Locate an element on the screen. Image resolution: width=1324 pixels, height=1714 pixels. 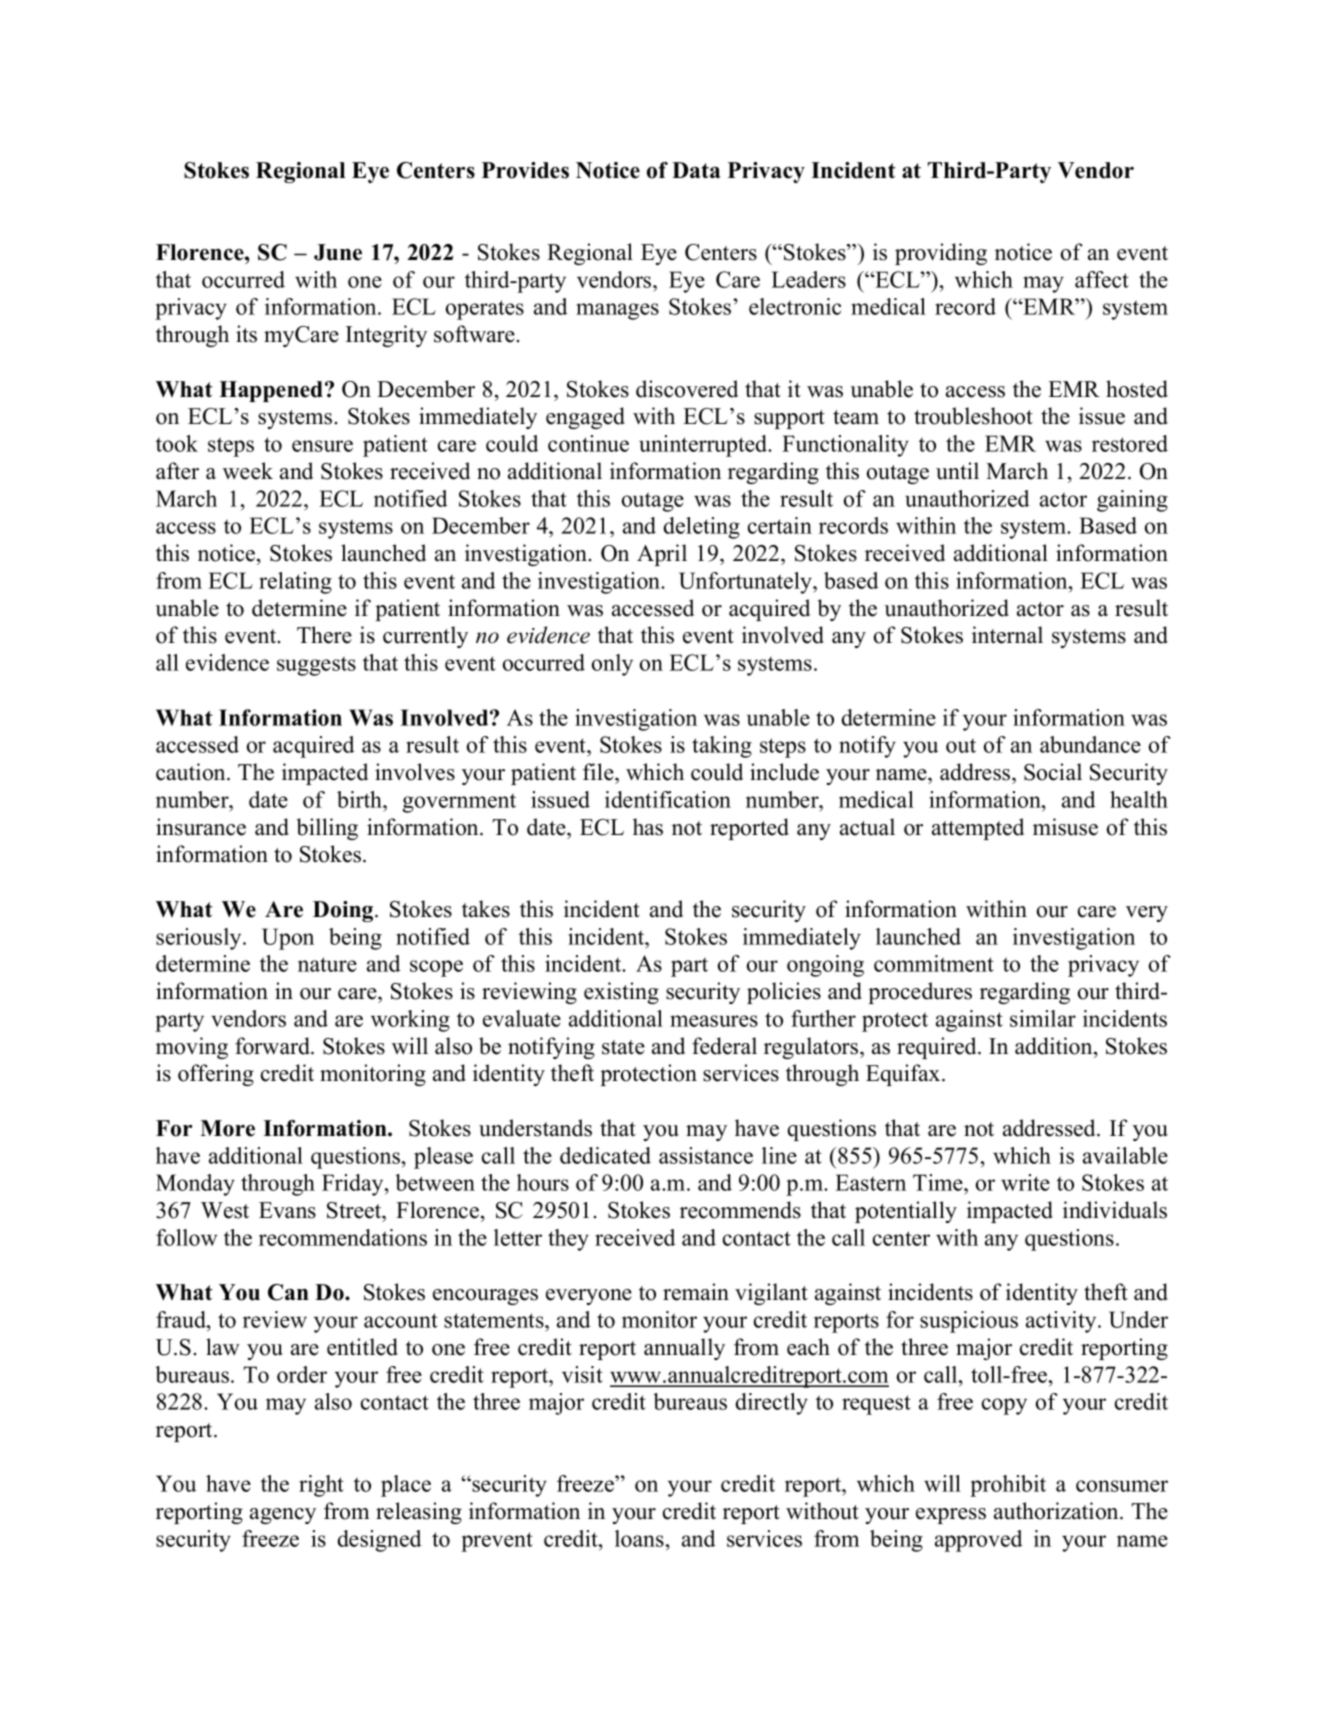
Data is located at coordinates (696, 170).
